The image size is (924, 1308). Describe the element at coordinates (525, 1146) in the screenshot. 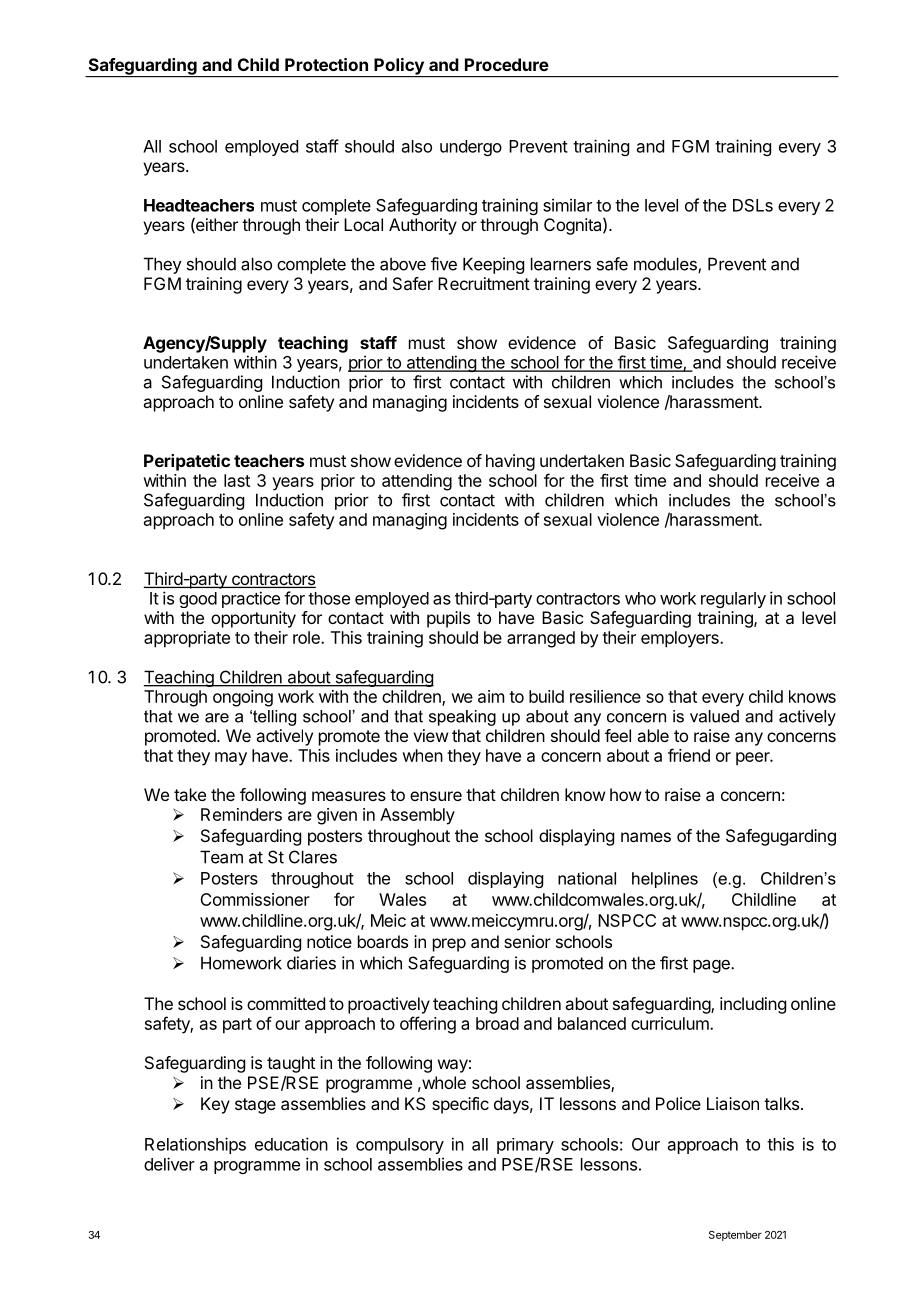

I see `primary` at that location.
